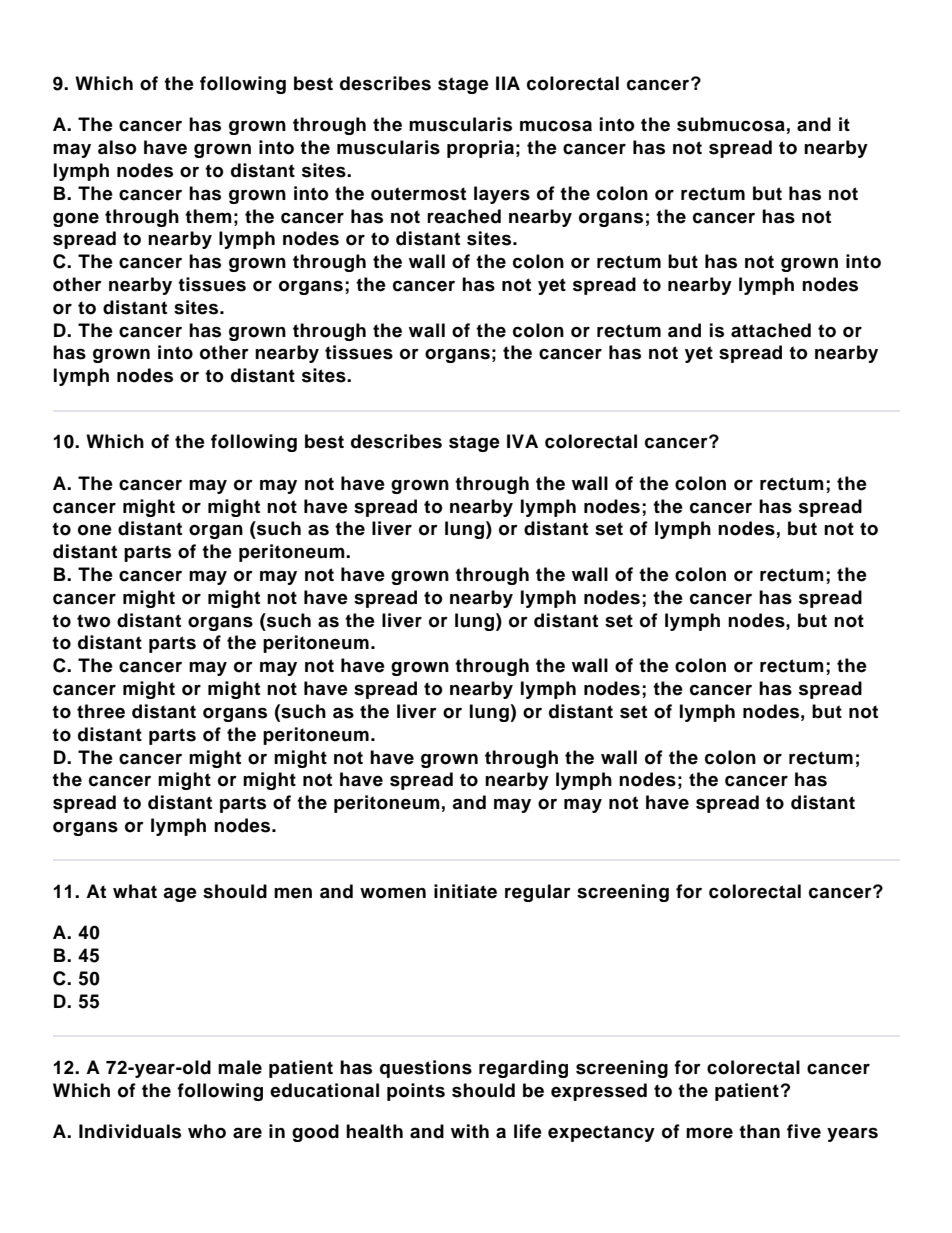  What do you see at coordinates (465, 891) in the image?
I see `initiate` at bounding box center [465, 891].
